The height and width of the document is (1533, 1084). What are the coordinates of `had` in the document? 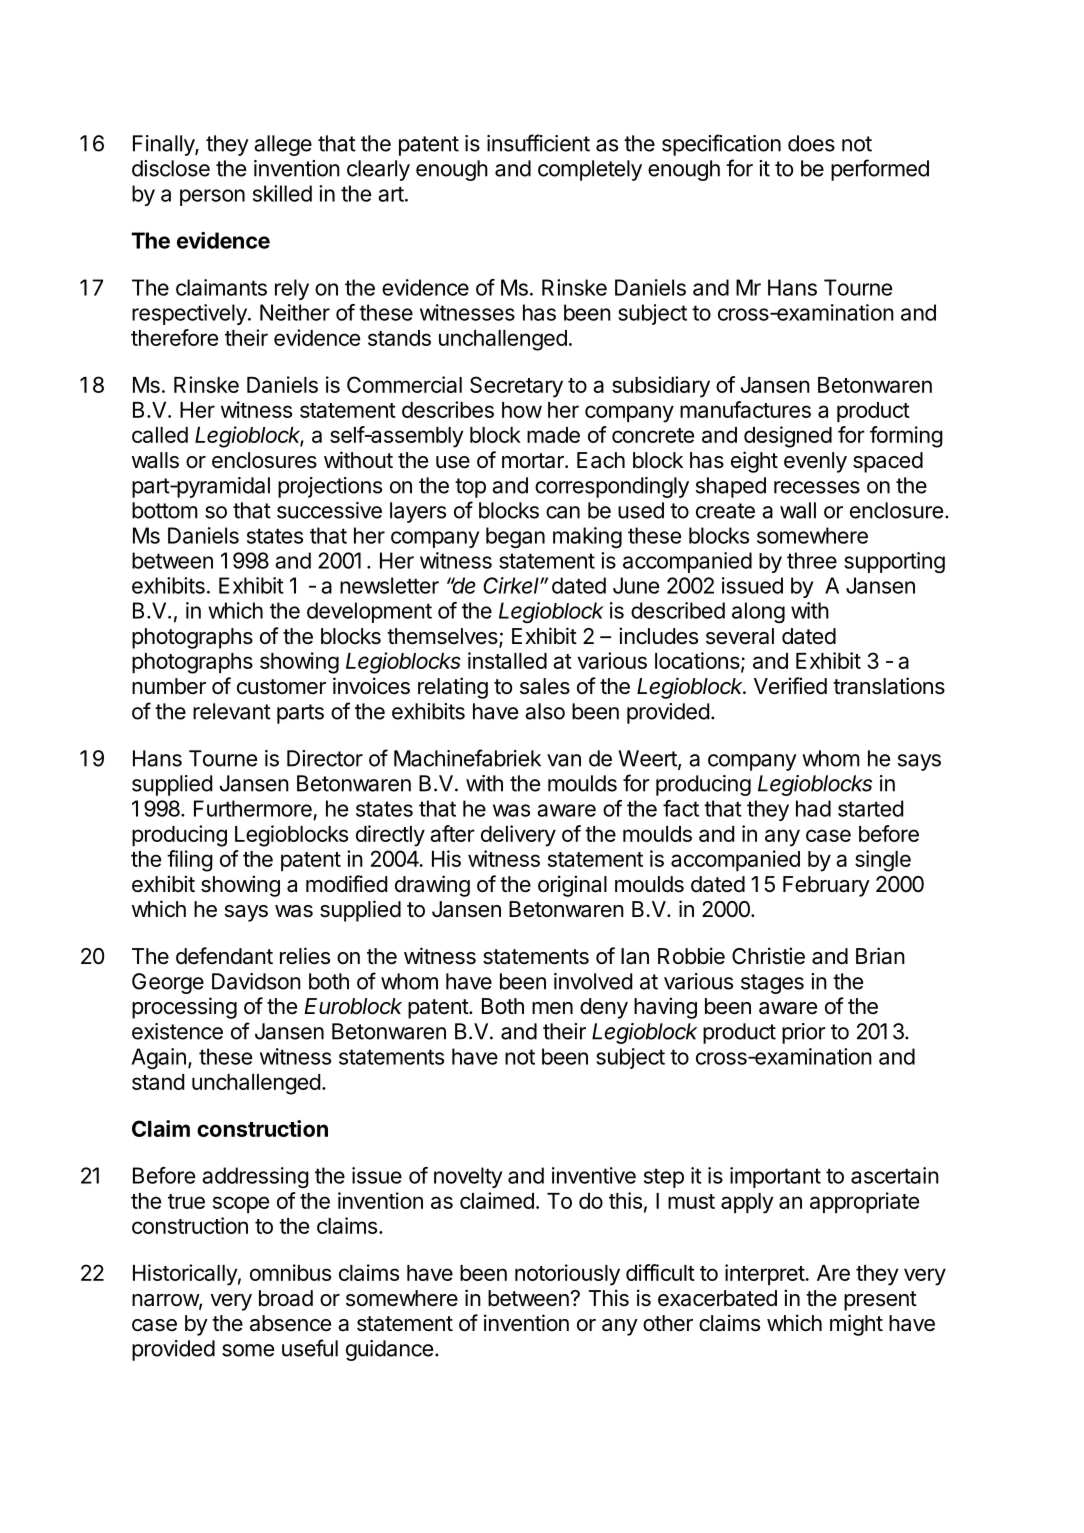 It's located at (813, 808).
